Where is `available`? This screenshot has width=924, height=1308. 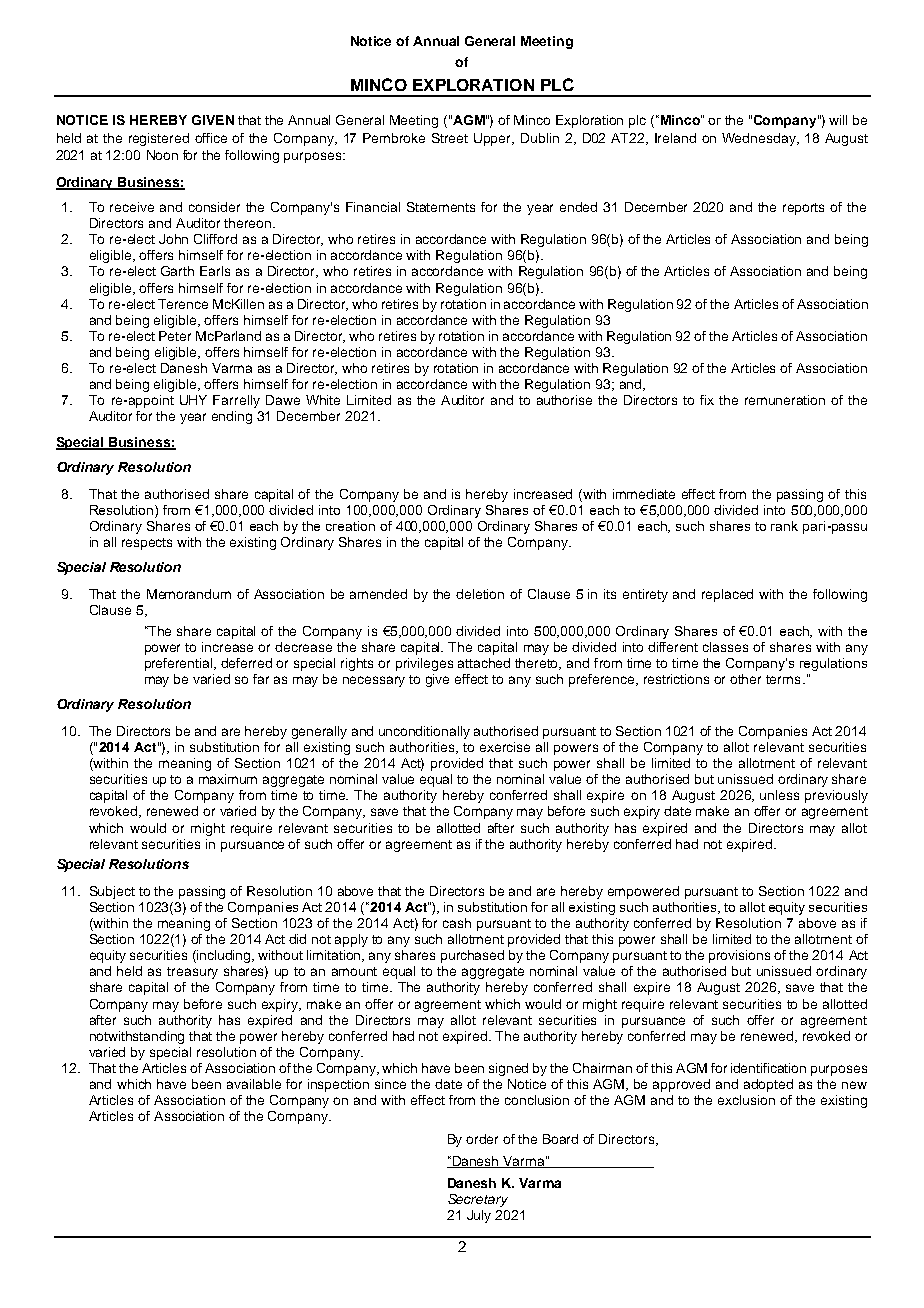
available is located at coordinates (254, 1084).
